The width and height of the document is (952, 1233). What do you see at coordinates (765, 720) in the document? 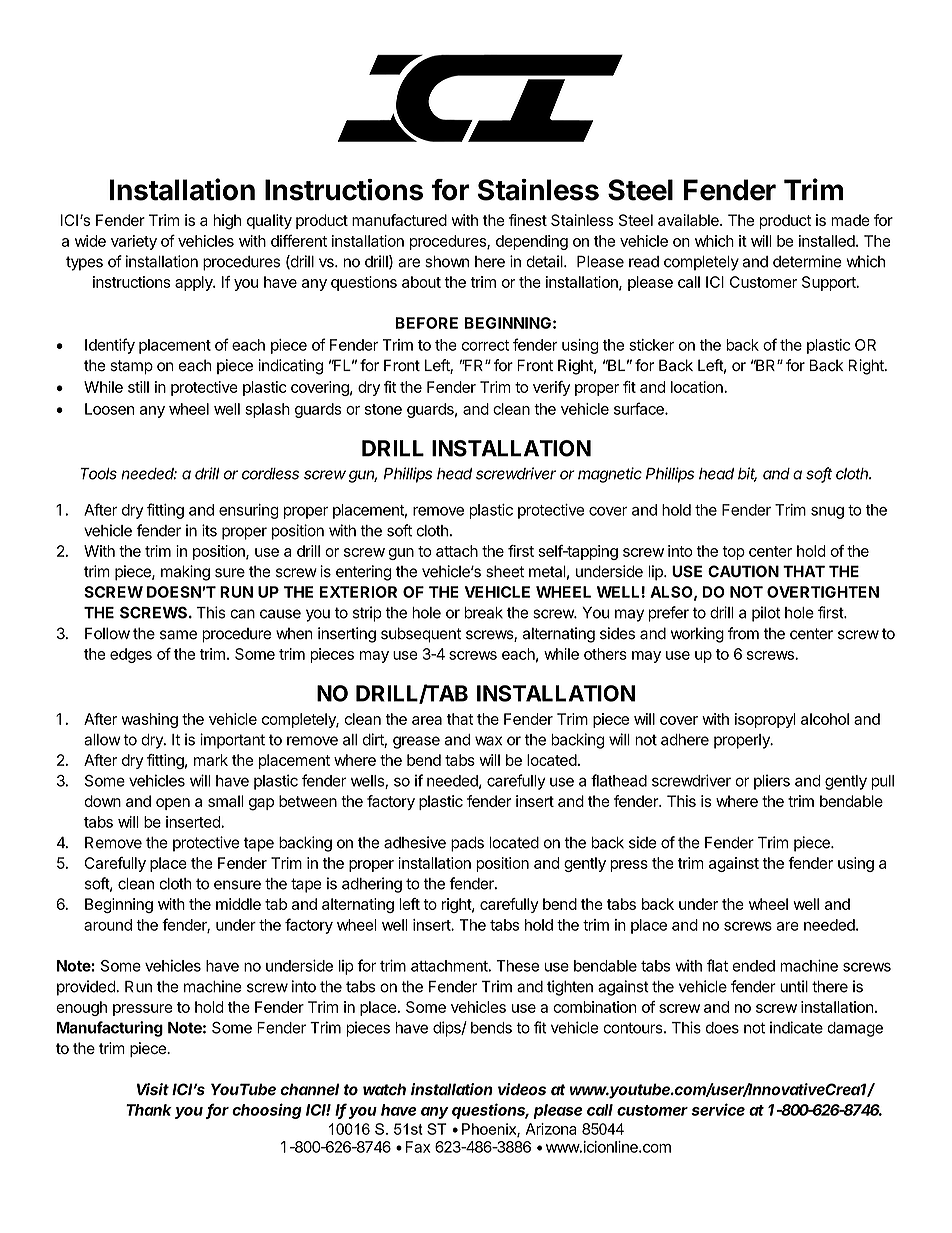
I see `isopropyl` at bounding box center [765, 720].
